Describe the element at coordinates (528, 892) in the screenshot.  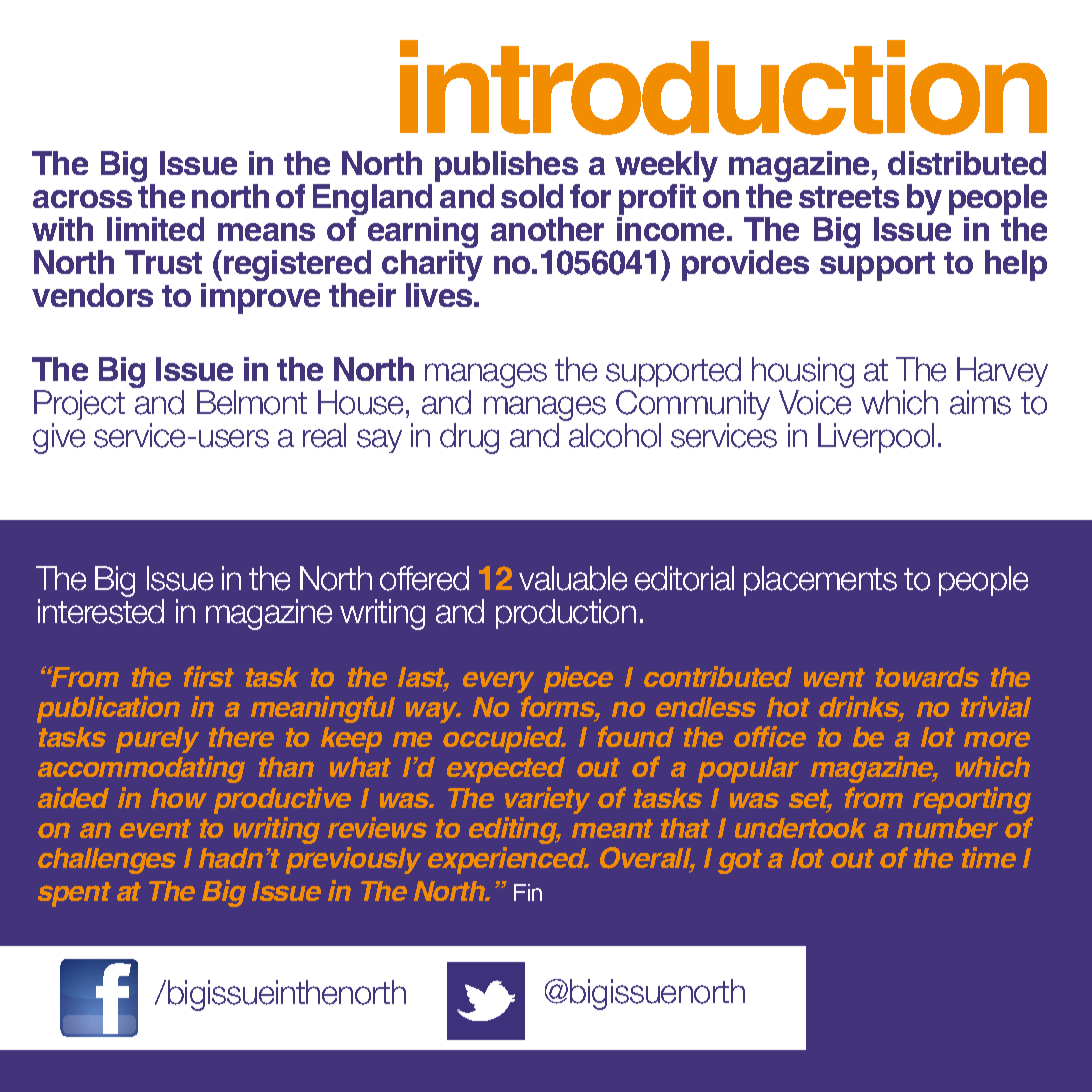
I see `Fin` at that location.
